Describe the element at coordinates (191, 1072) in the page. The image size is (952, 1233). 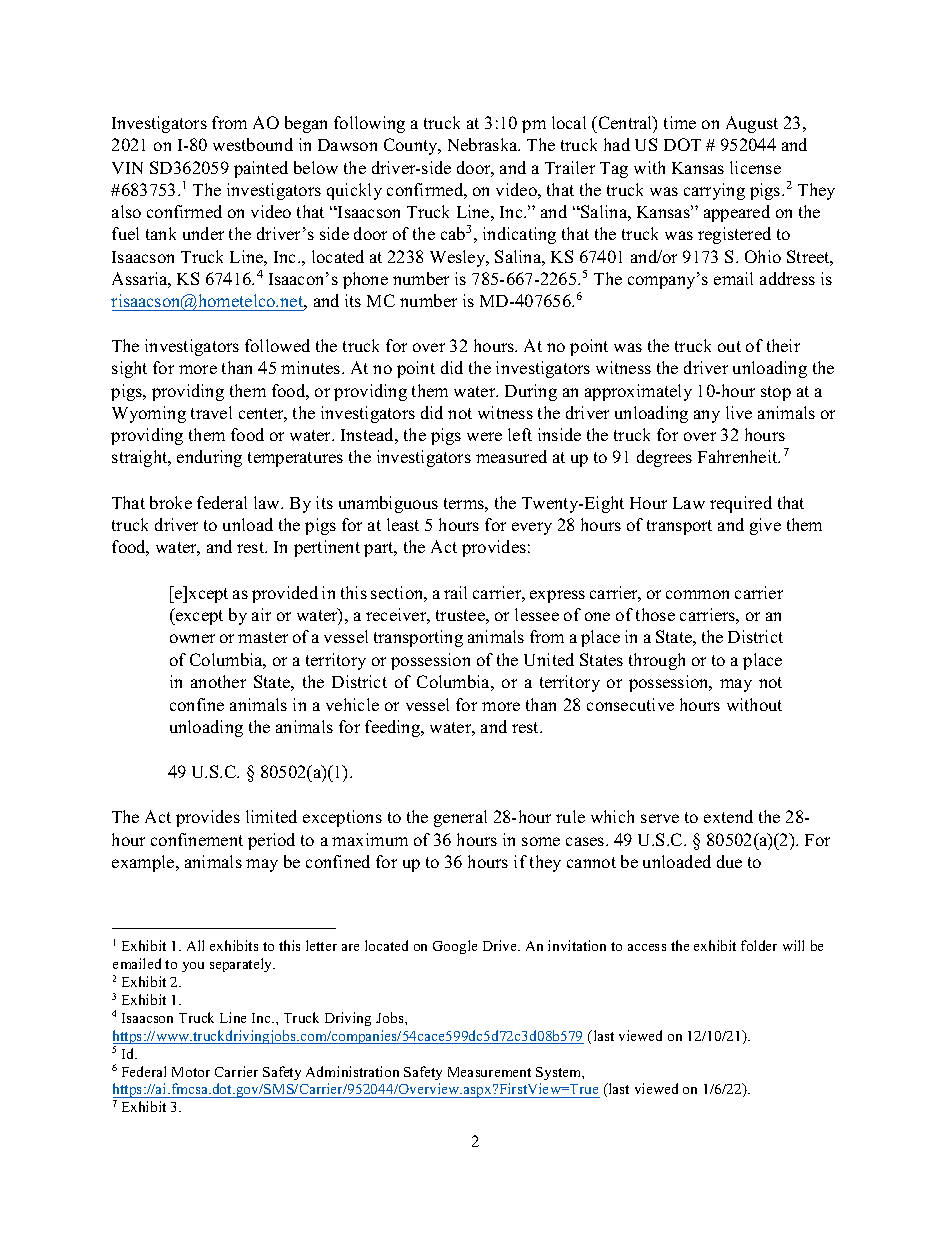
I see `Motor` at that location.
